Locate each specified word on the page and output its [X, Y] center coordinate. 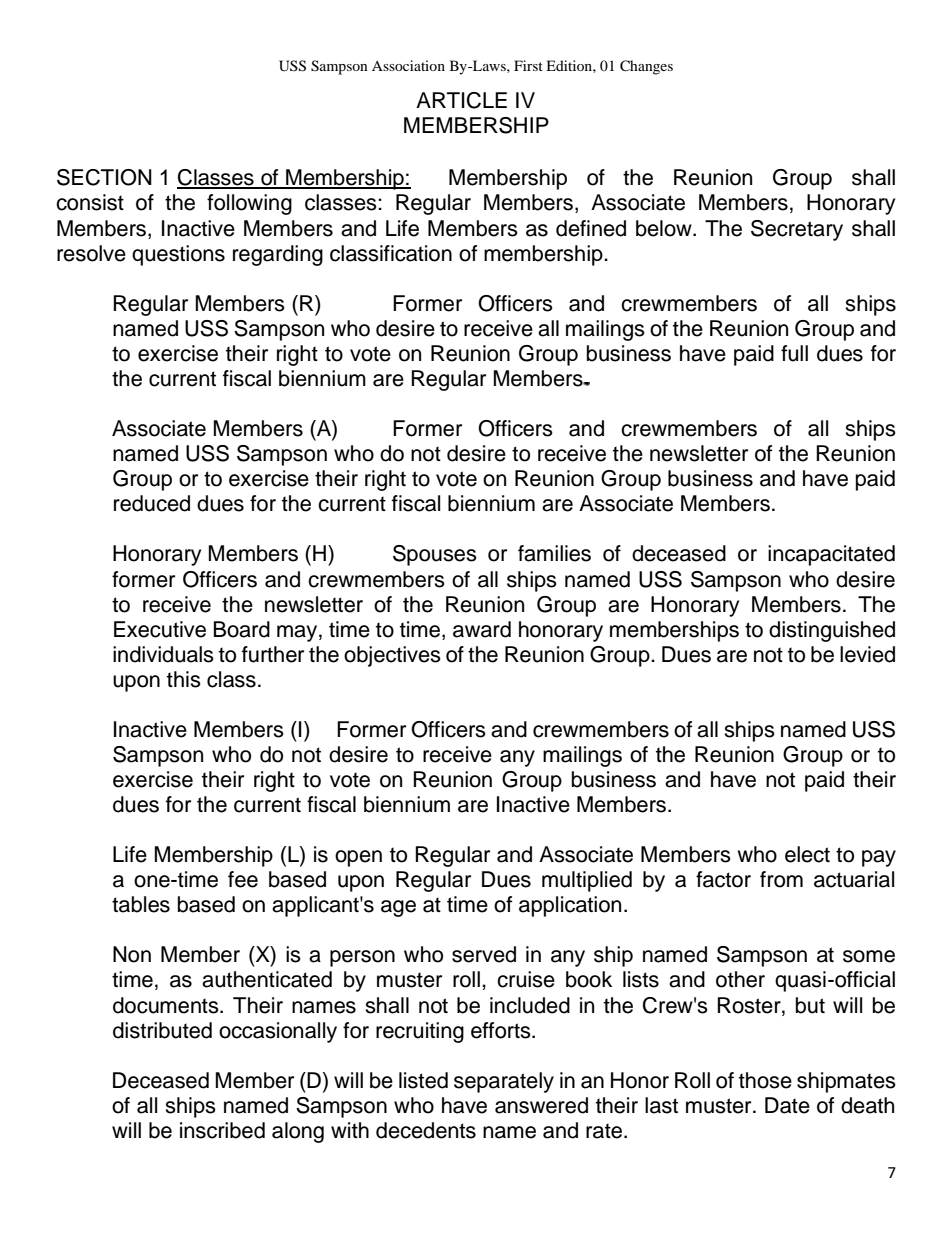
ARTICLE [461, 100]
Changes [646, 67]
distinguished [832, 631]
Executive [160, 629]
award [482, 629]
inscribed [222, 1130]
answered [541, 1105]
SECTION [104, 177]
